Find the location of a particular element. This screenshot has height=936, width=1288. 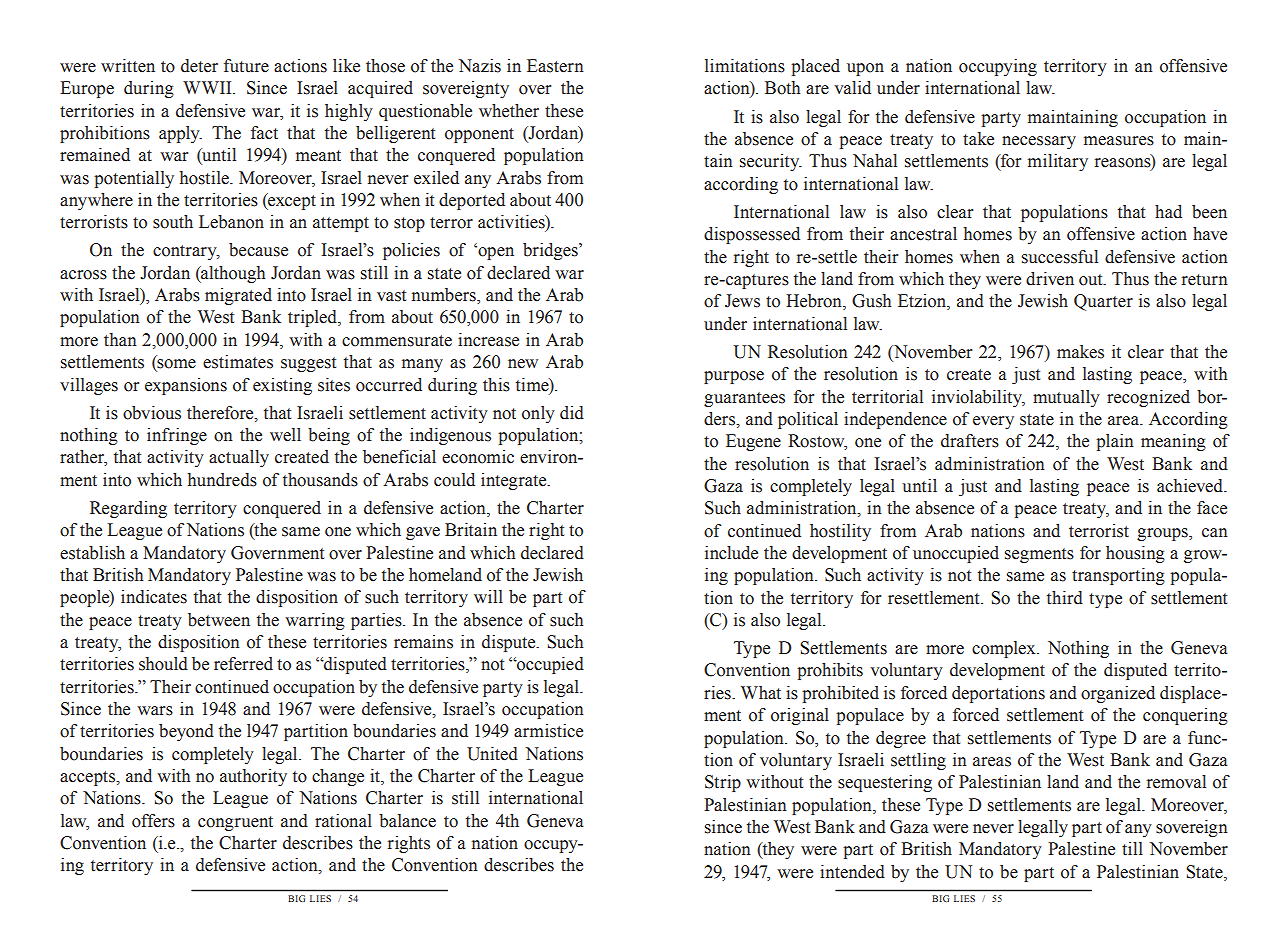

congruent is located at coordinates (235, 823).
